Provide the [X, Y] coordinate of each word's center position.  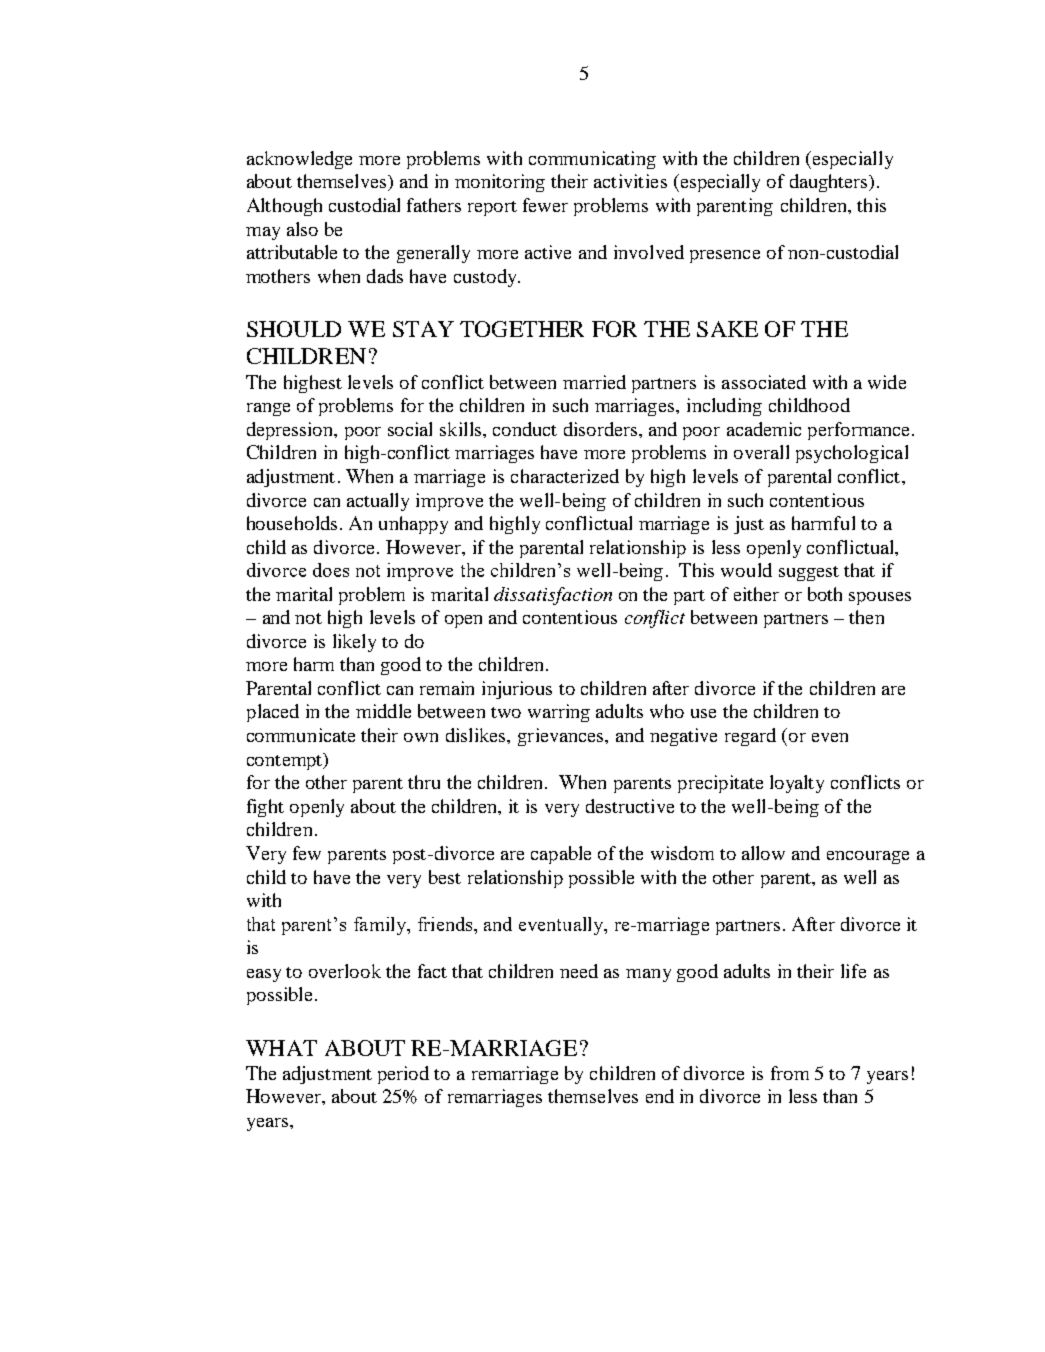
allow [763, 853]
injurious [517, 690]
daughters [830, 183]
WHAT [281, 1048]
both [825, 594]
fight [265, 808]
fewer [545, 205]
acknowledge [299, 160]
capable [561, 855]
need [579, 971]
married [594, 382]
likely [354, 643]
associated [764, 382]
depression [291, 431]
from [790, 1073]
